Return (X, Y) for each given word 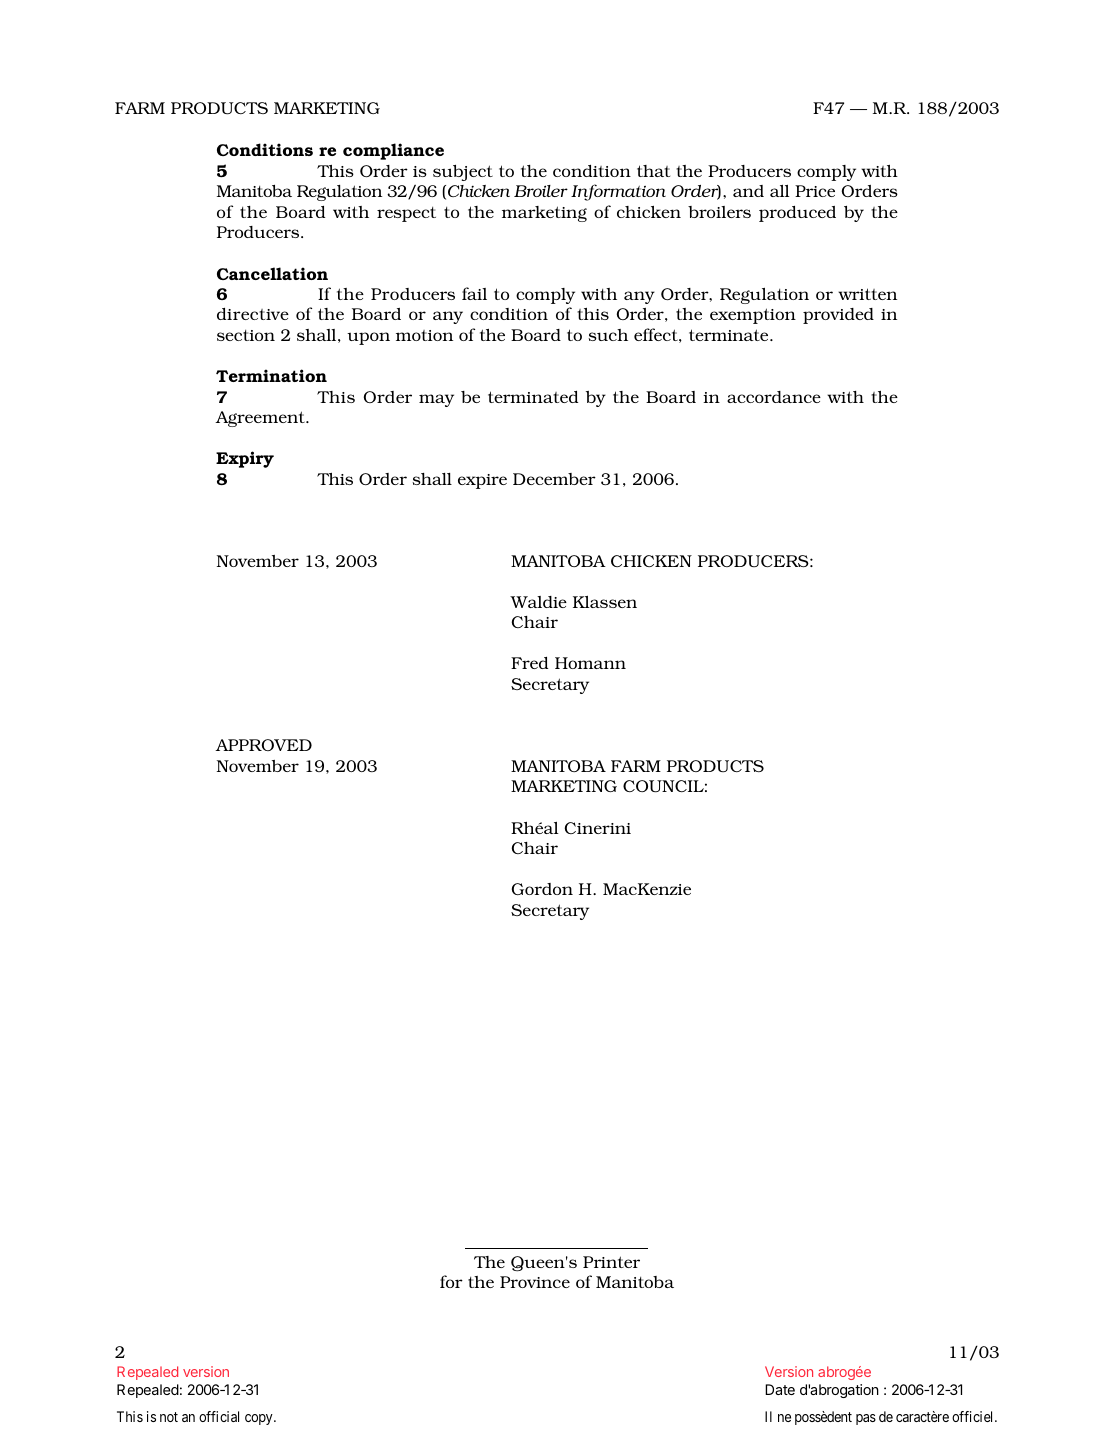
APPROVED (263, 745)
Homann (590, 663)
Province (535, 1282)
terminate (730, 335)
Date (780, 1389)
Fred (529, 663)
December (554, 479)
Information (618, 192)
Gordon (542, 889)
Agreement (261, 419)
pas (866, 1419)
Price (815, 191)
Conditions (265, 149)
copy (260, 1419)
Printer (611, 1262)
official (219, 1416)
